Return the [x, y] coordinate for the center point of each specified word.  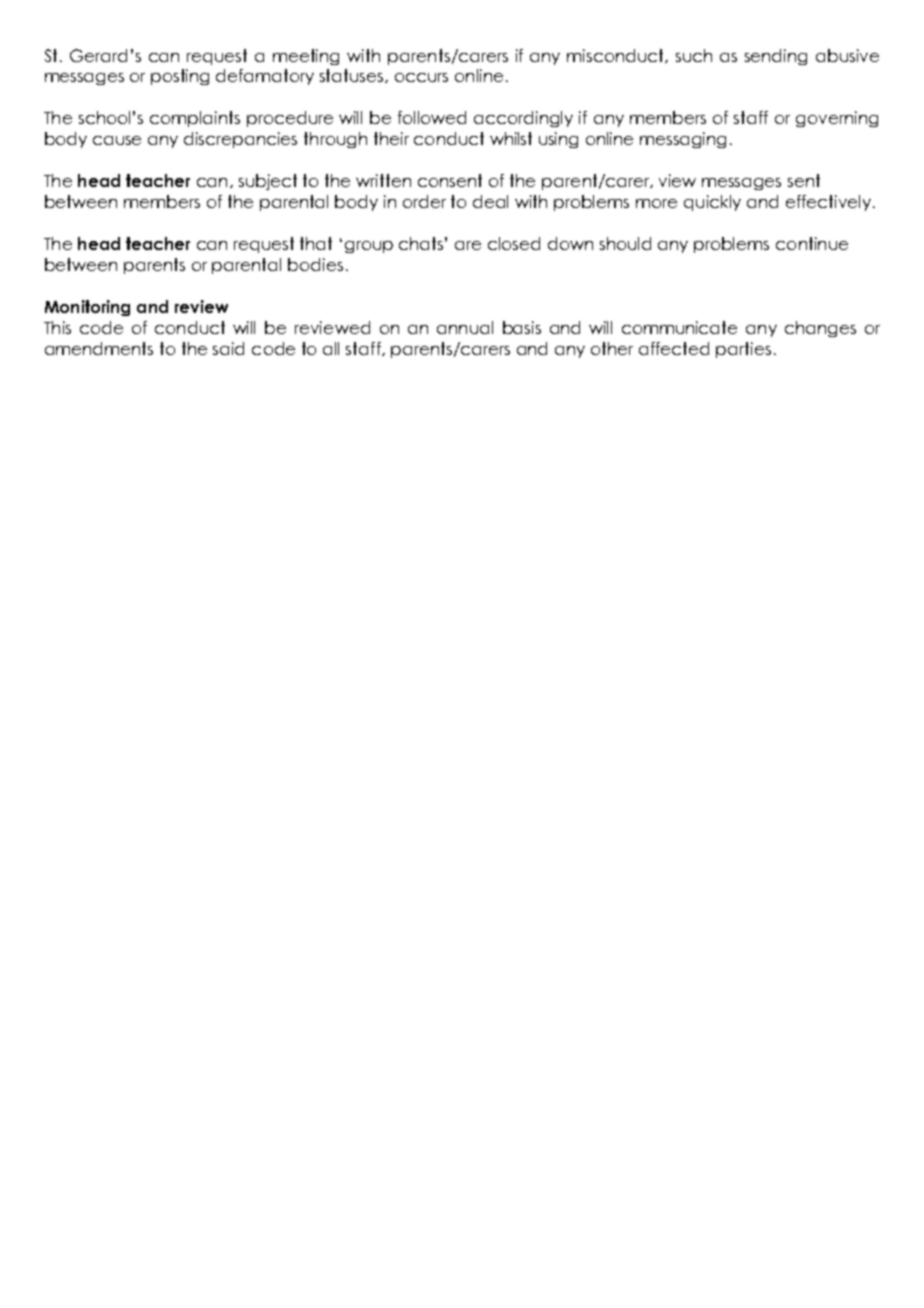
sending [776, 57]
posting [180, 77]
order [424, 201]
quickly [712, 203]
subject [268, 182]
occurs [421, 77]
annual [465, 327]
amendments [99, 348]
